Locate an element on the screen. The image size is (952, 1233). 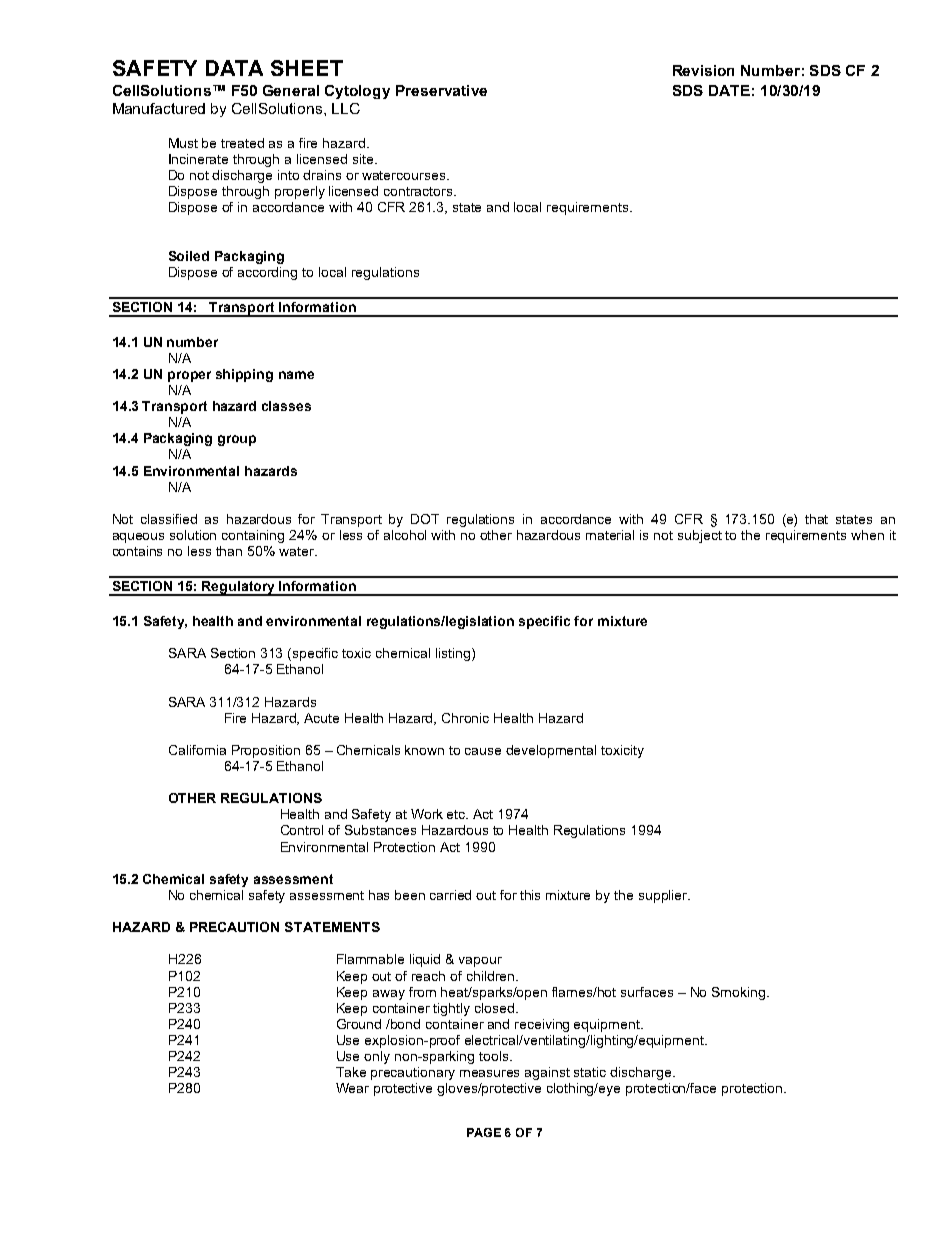
Preservative is located at coordinates (441, 90).
